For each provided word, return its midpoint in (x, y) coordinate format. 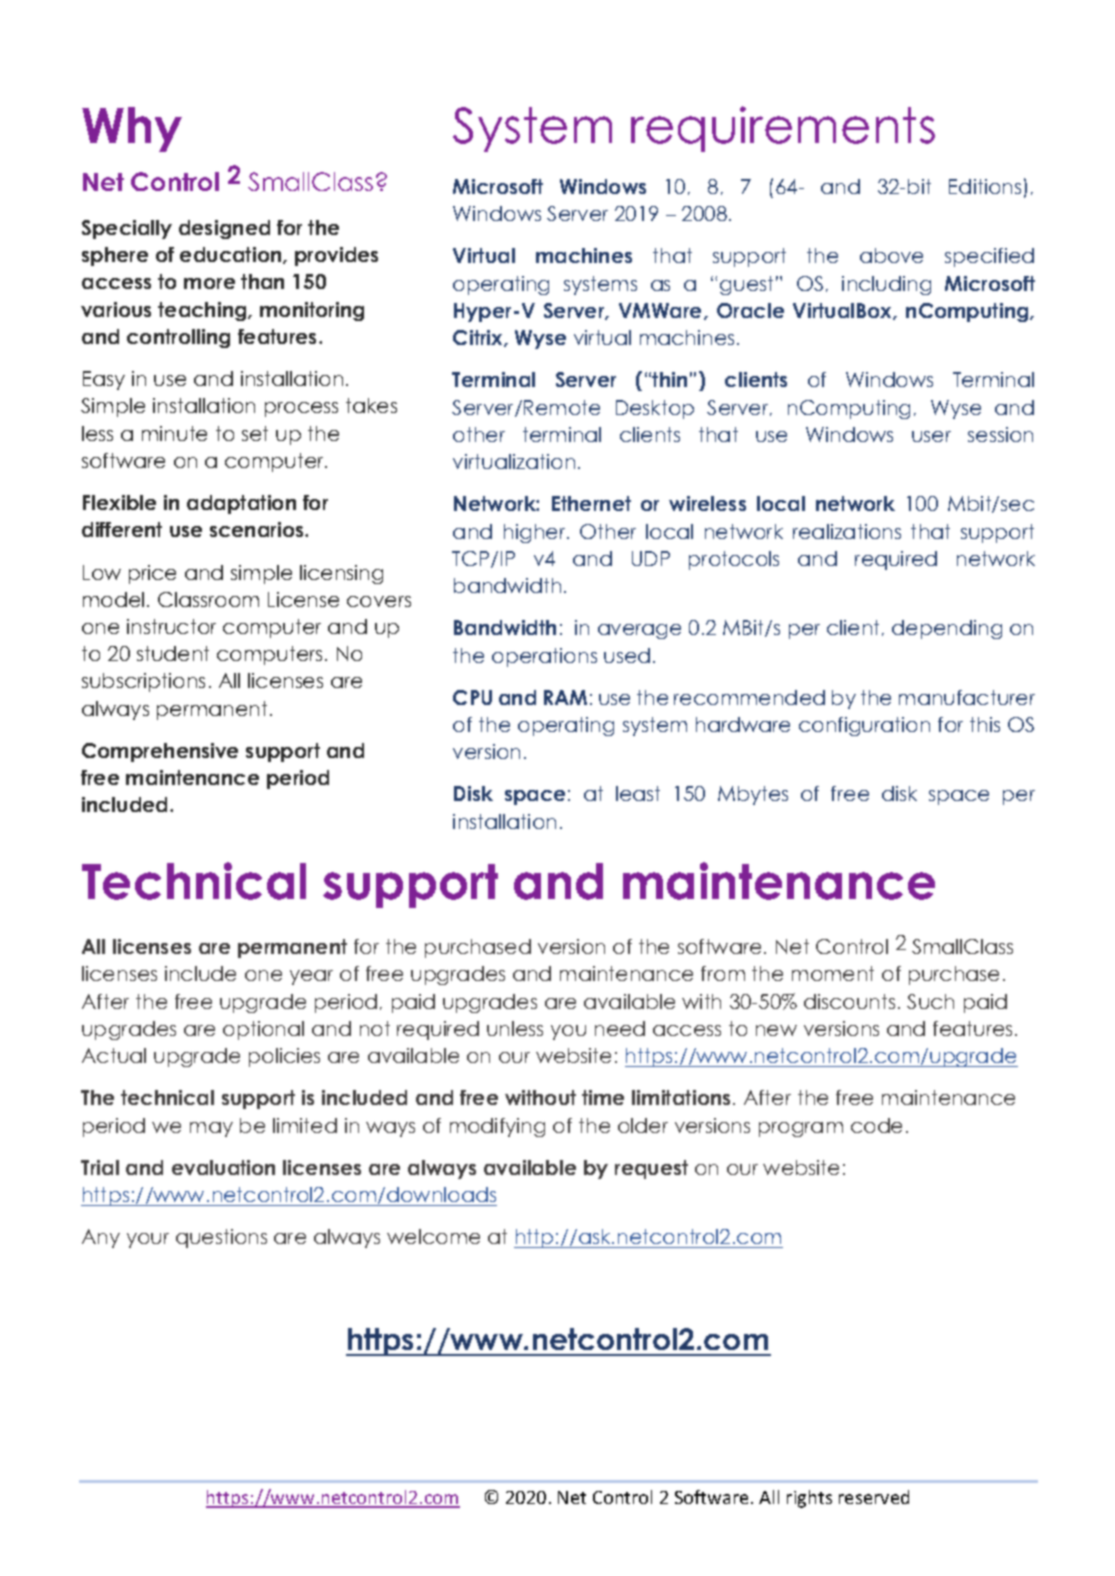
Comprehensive (160, 752)
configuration (864, 726)
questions (221, 1238)
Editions (985, 186)
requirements (783, 129)
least (638, 793)
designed (224, 229)
